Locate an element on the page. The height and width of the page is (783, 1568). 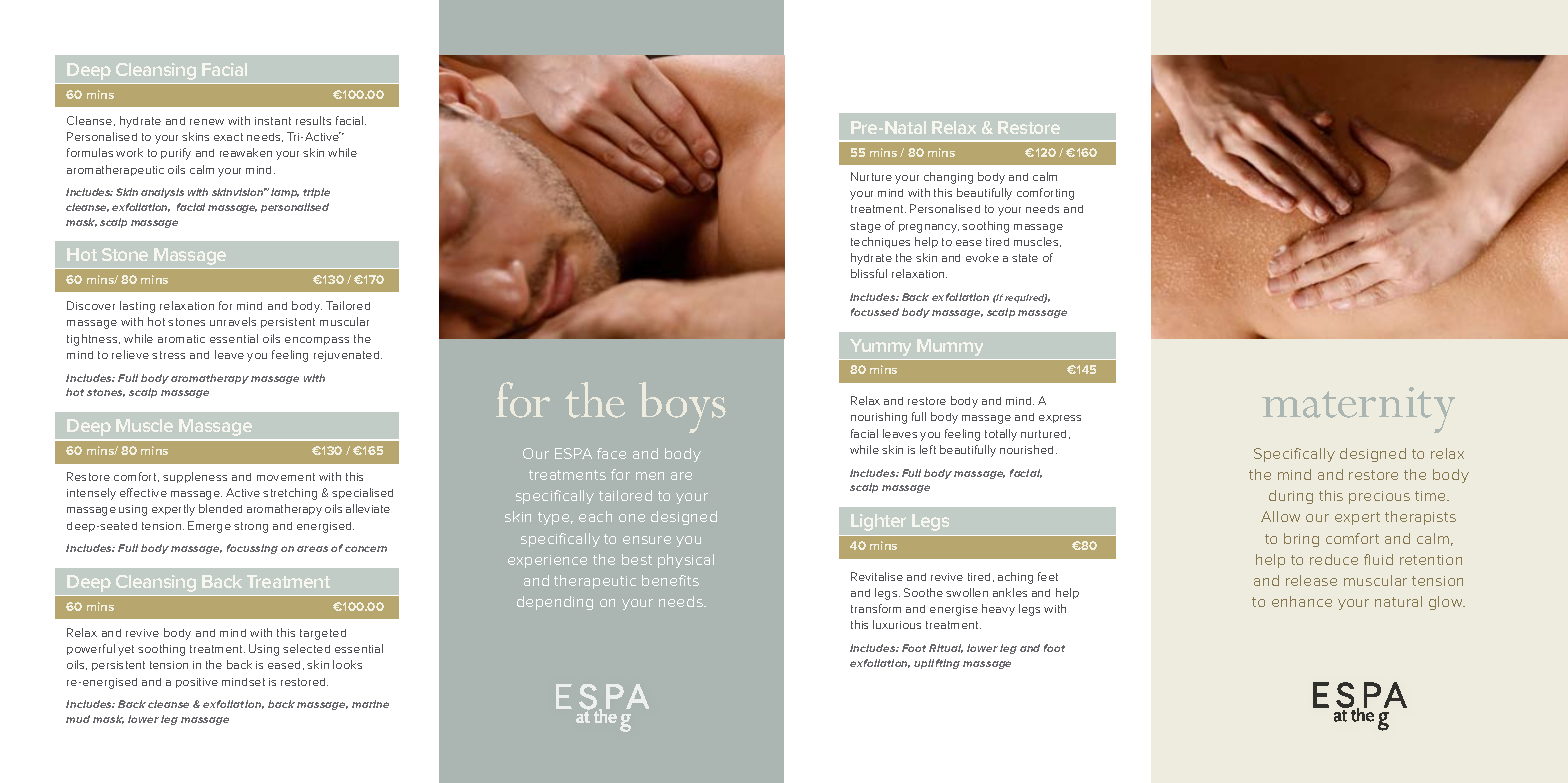
pregnancy is located at coordinates (929, 228).
